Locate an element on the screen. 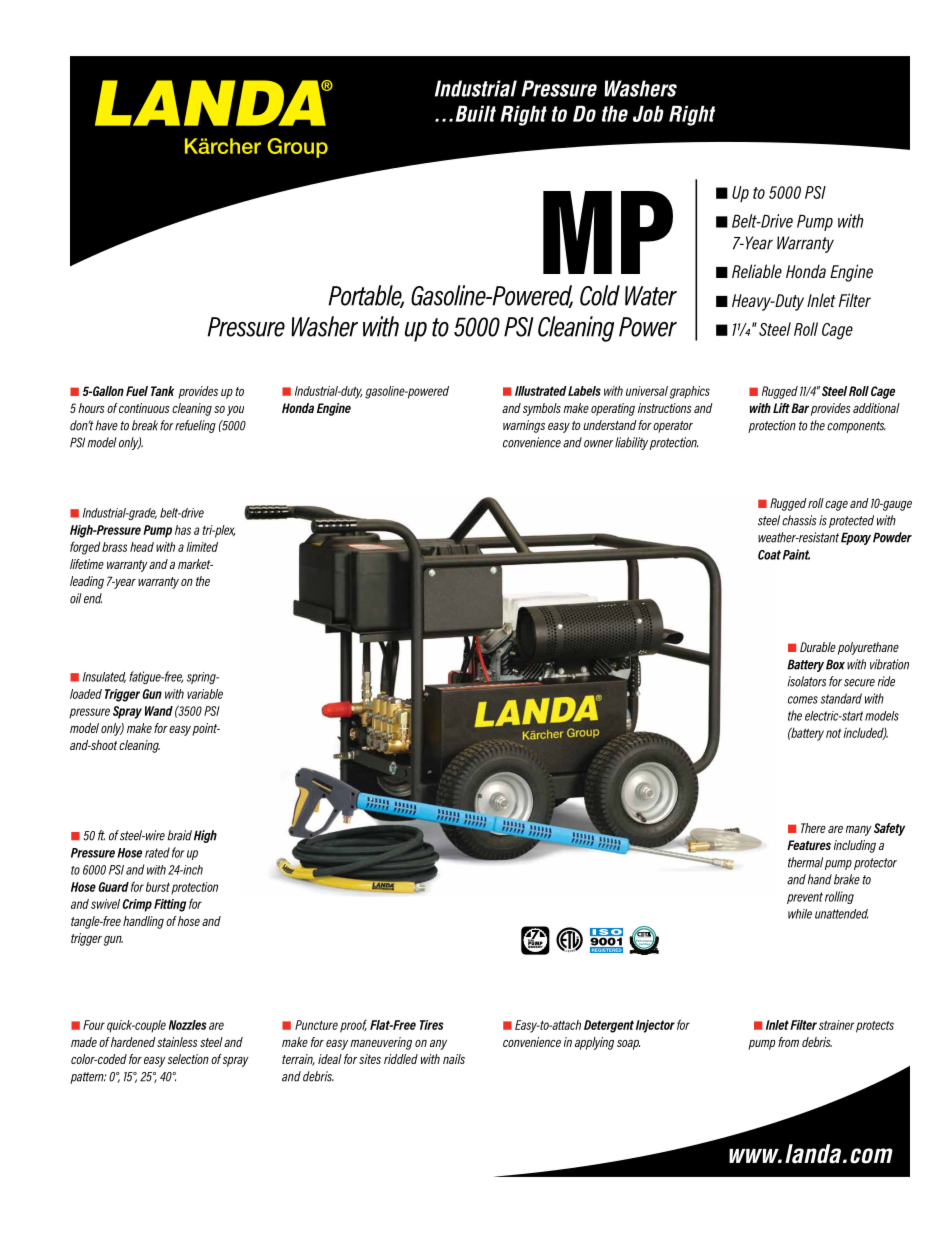  limited is located at coordinates (202, 547).
